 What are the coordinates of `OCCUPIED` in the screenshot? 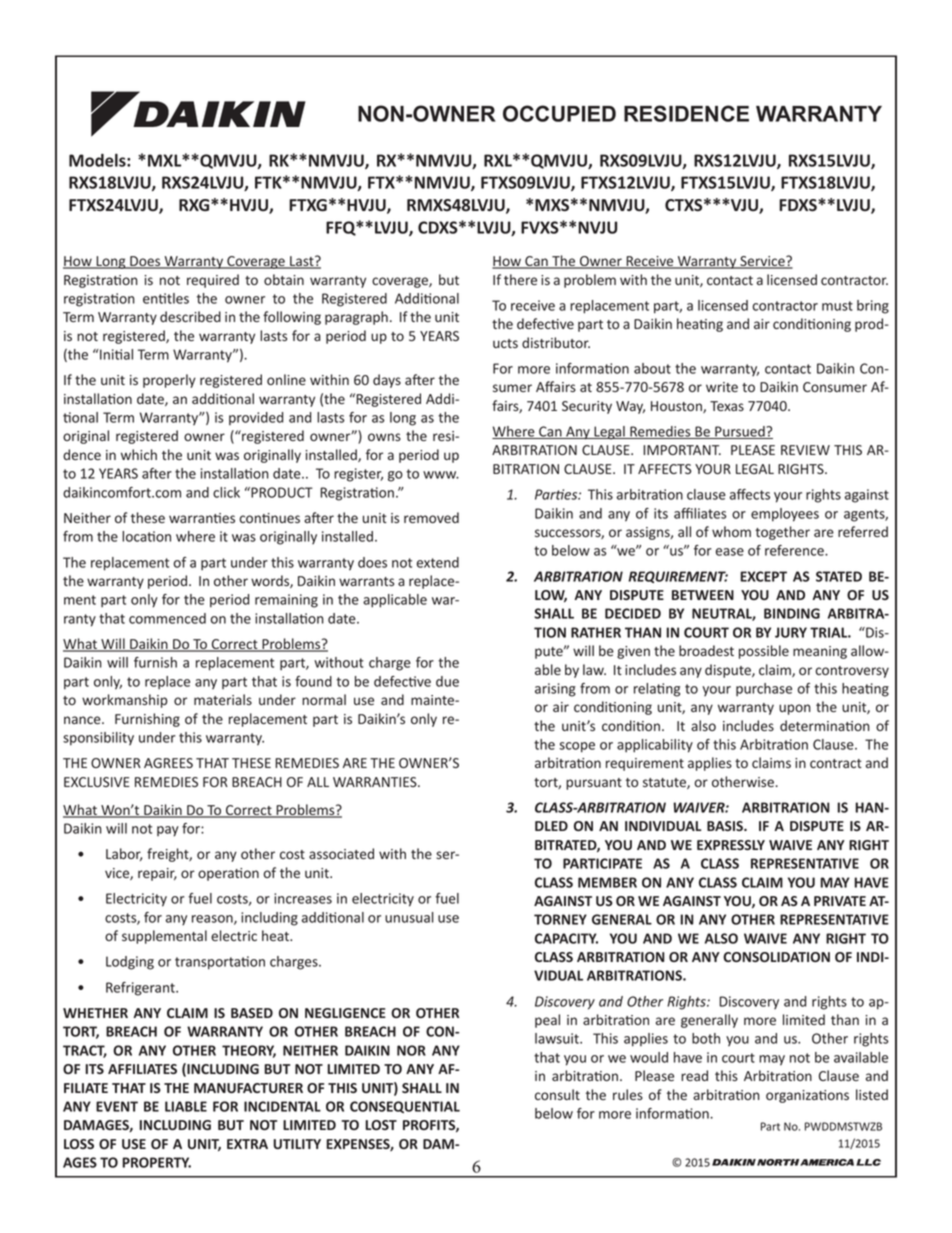 It's located at (559, 113).
